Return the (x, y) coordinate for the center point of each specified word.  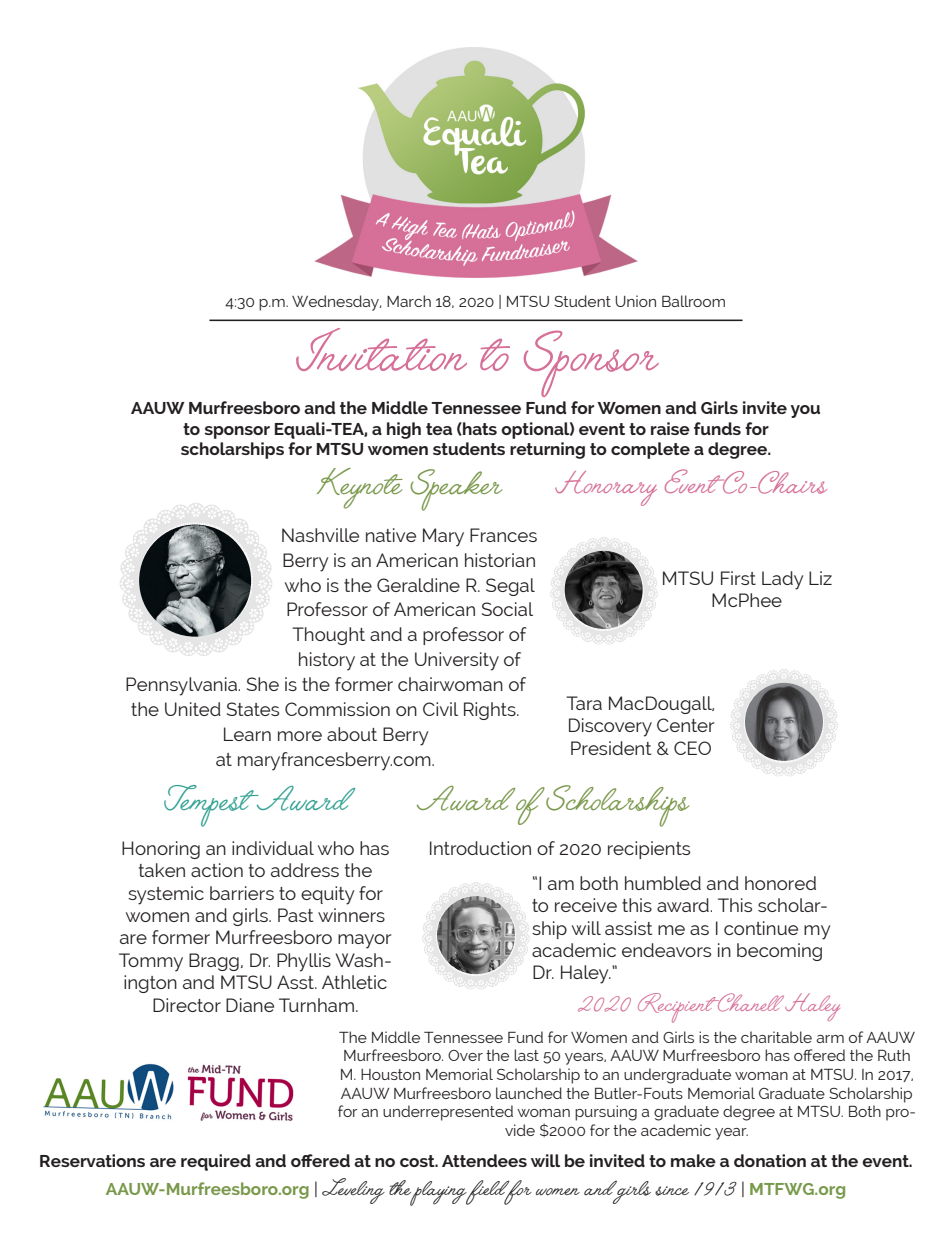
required (216, 1162)
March (409, 301)
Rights (491, 711)
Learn (247, 734)
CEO (692, 748)
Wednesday (336, 303)
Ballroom (693, 301)
